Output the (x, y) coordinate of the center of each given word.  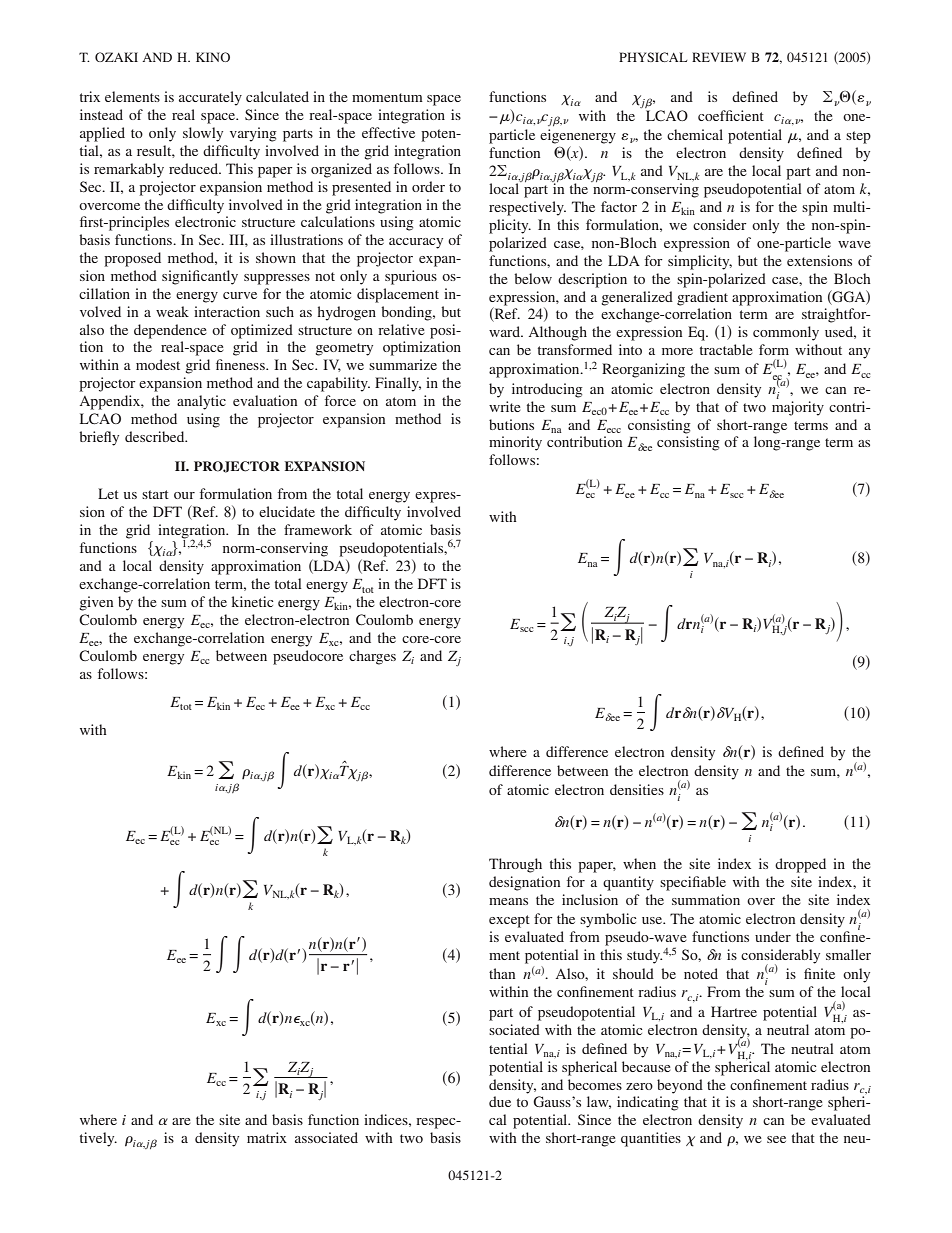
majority (798, 408)
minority (515, 443)
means (508, 901)
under (773, 936)
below (533, 278)
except (509, 921)
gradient (702, 298)
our (184, 495)
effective (388, 132)
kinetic (252, 601)
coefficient (731, 115)
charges (372, 657)
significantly (200, 277)
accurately (210, 98)
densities (637, 789)
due (500, 1101)
